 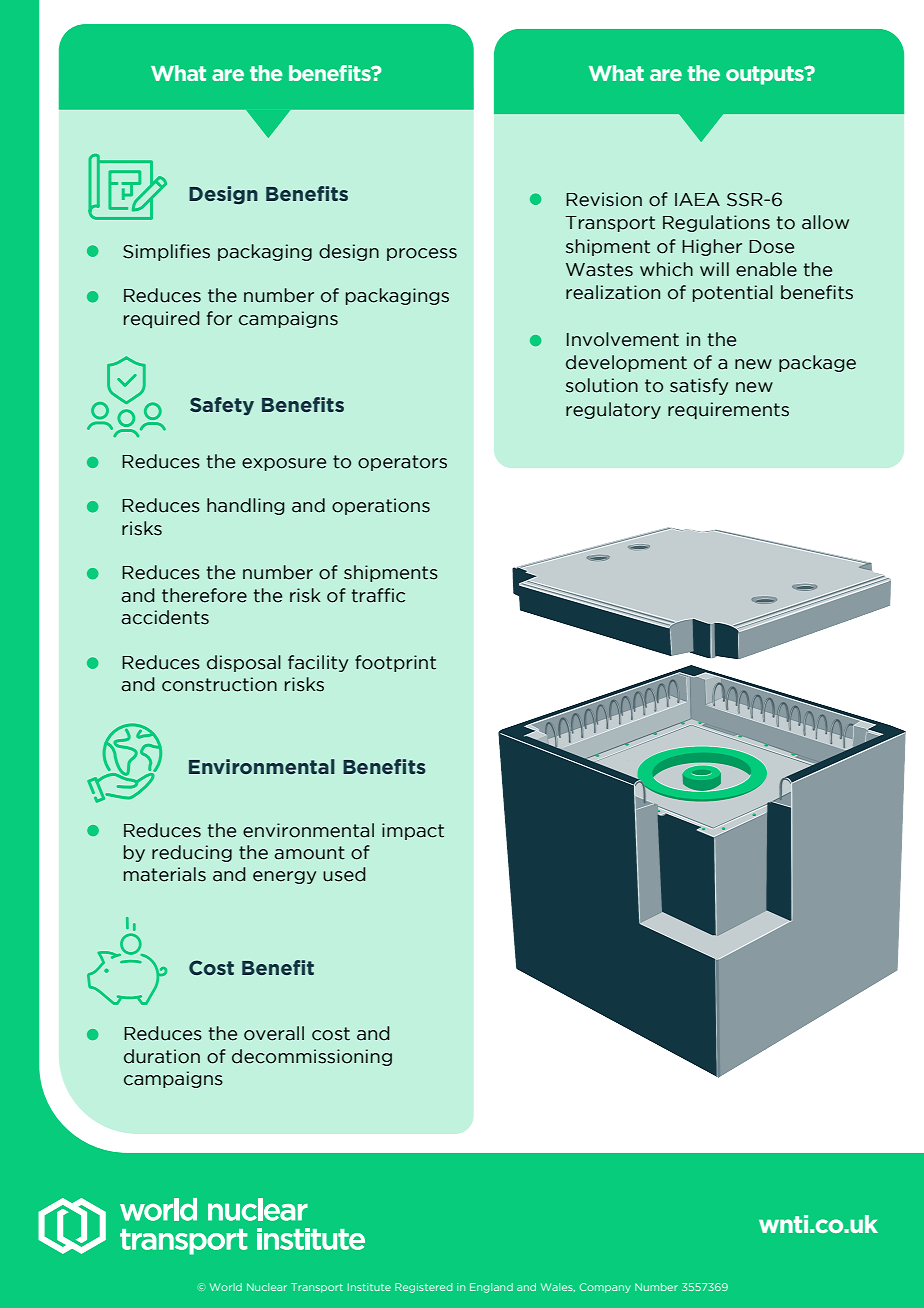 I want to click on Revision, so click(x=604, y=199).
